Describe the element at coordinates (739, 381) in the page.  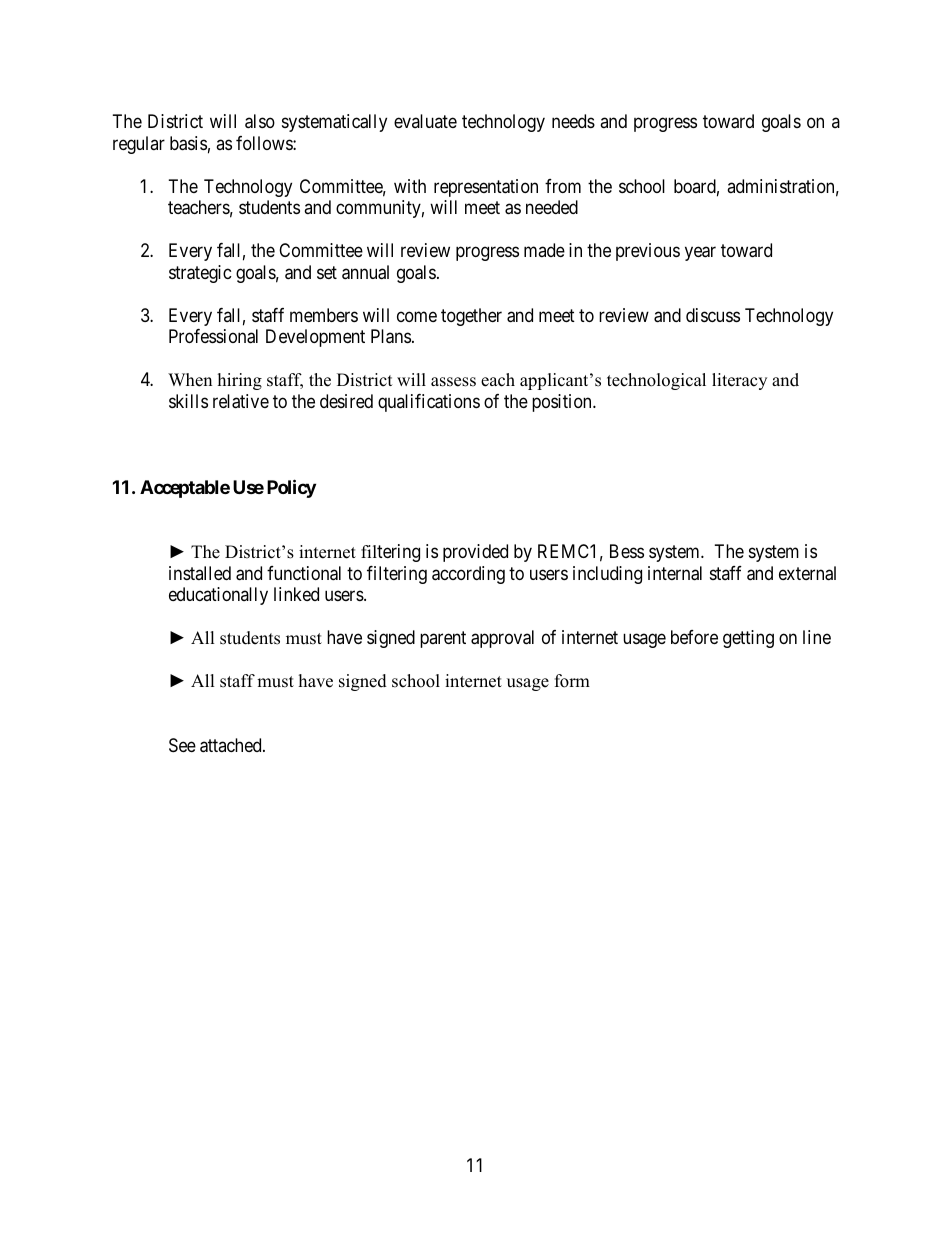
I see `literacy` at that location.
